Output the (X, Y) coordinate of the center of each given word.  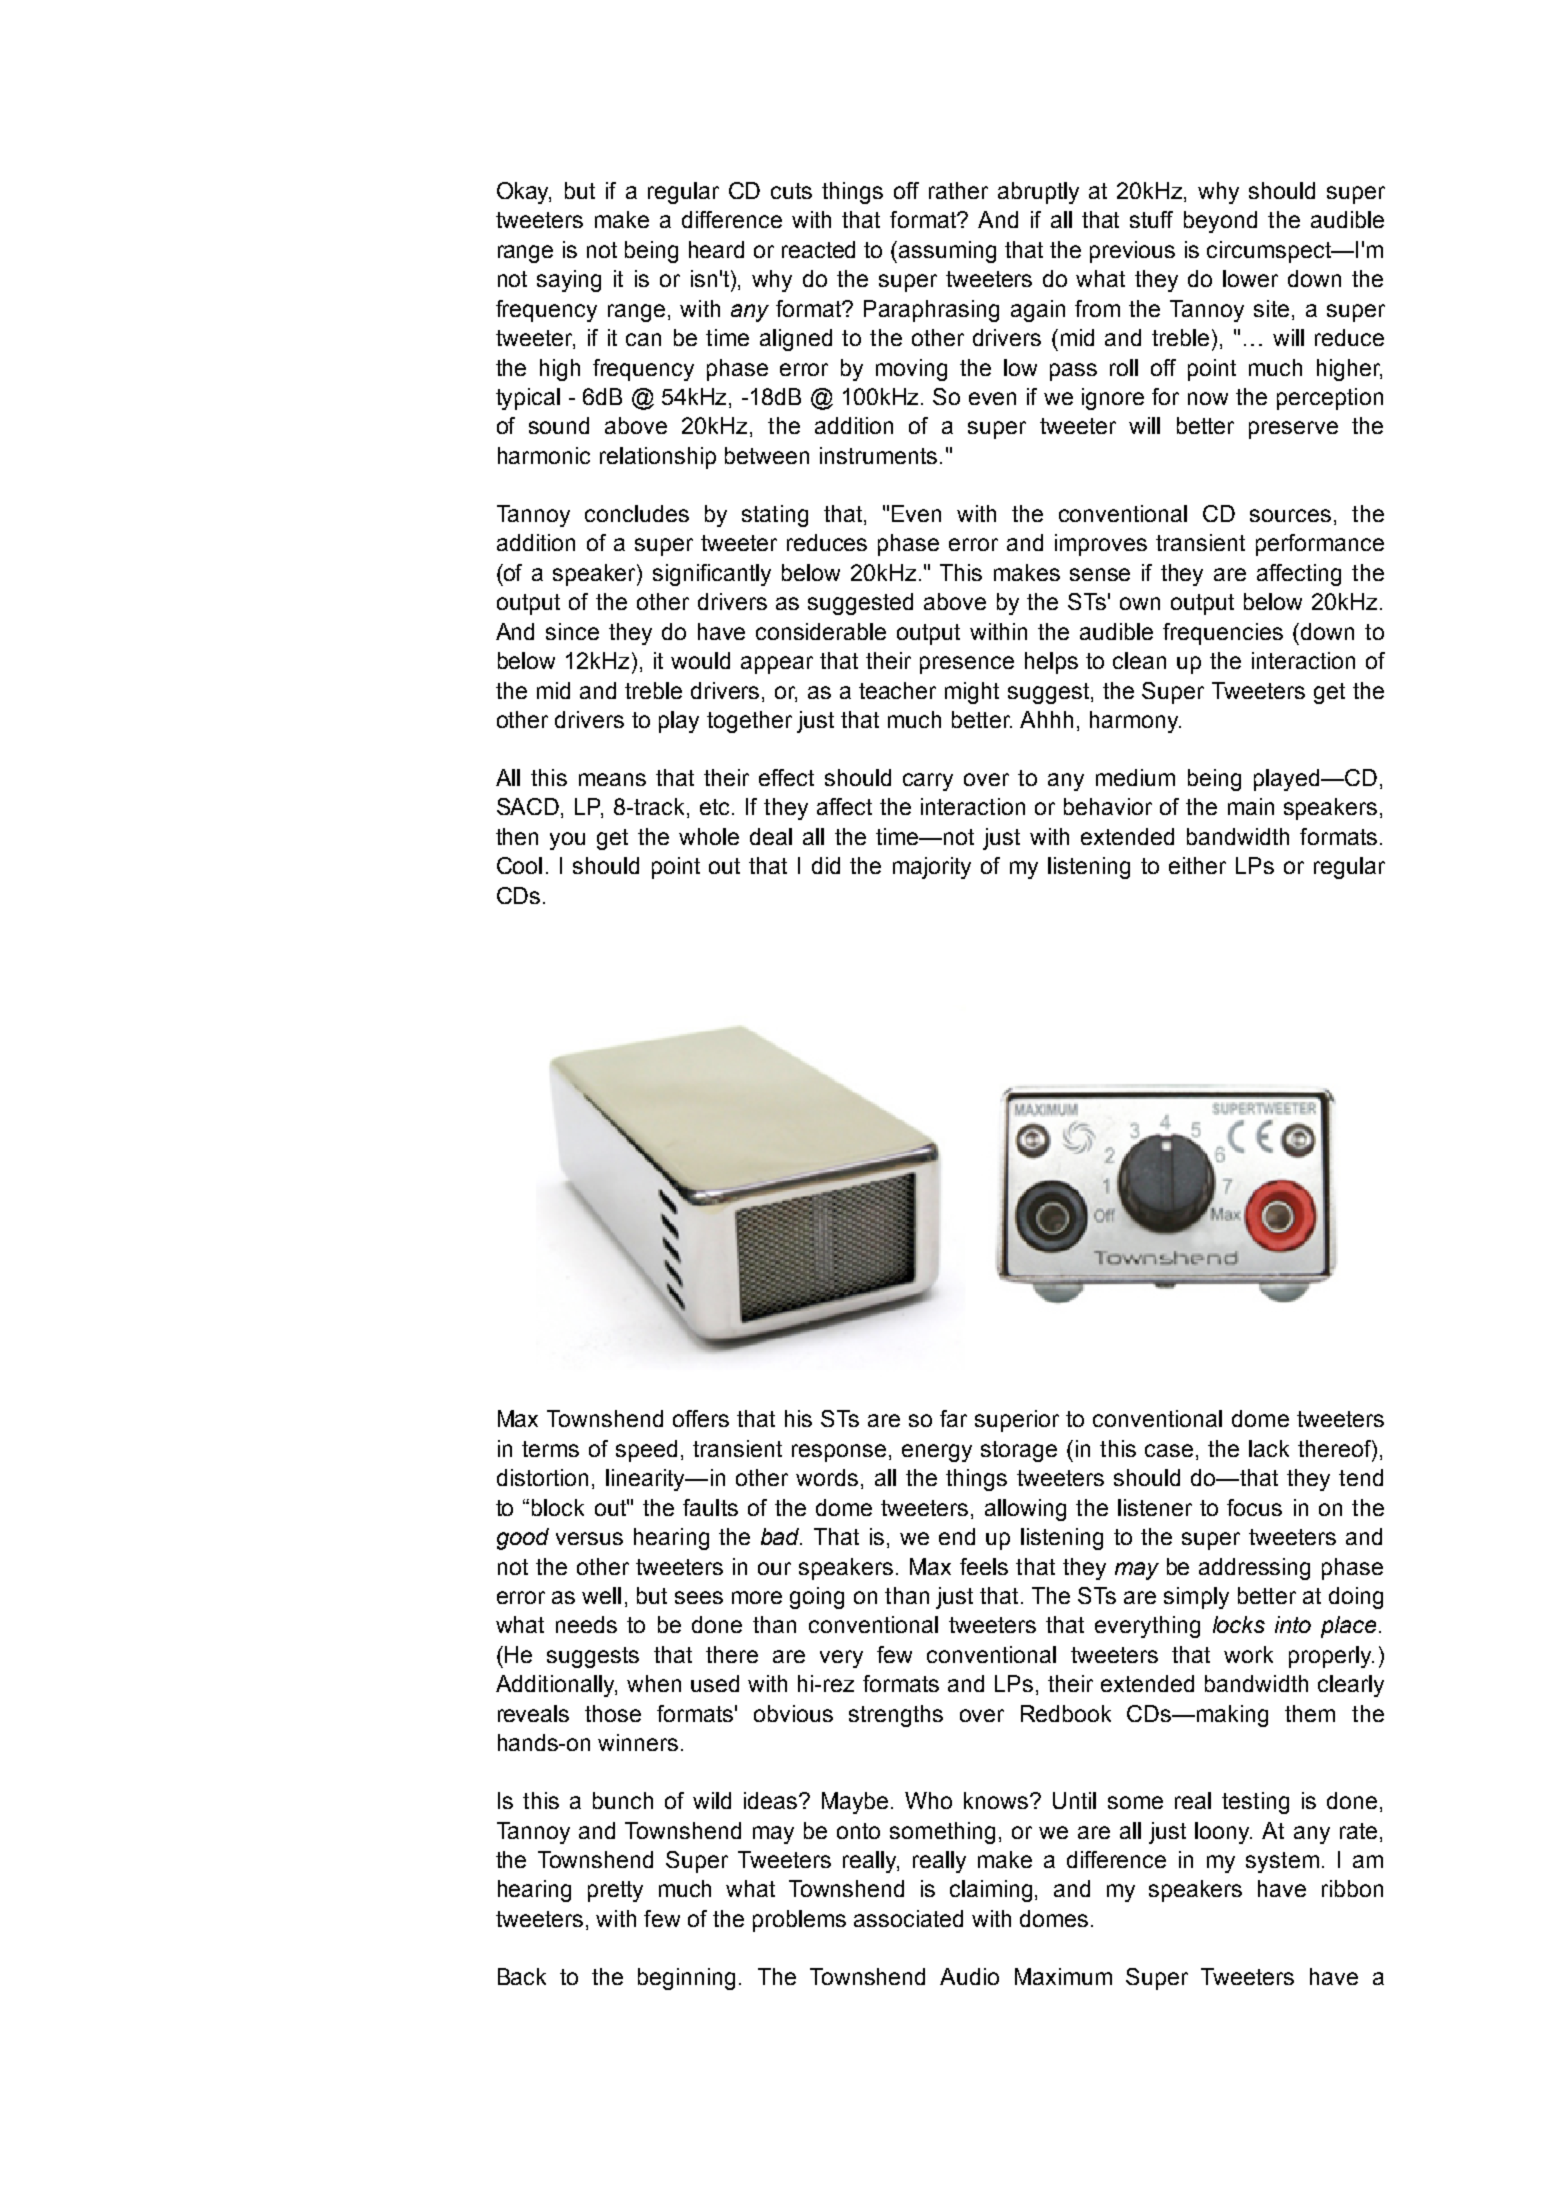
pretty (615, 1891)
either (1197, 865)
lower (1250, 278)
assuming (947, 252)
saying (569, 281)
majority (932, 868)
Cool (519, 865)
